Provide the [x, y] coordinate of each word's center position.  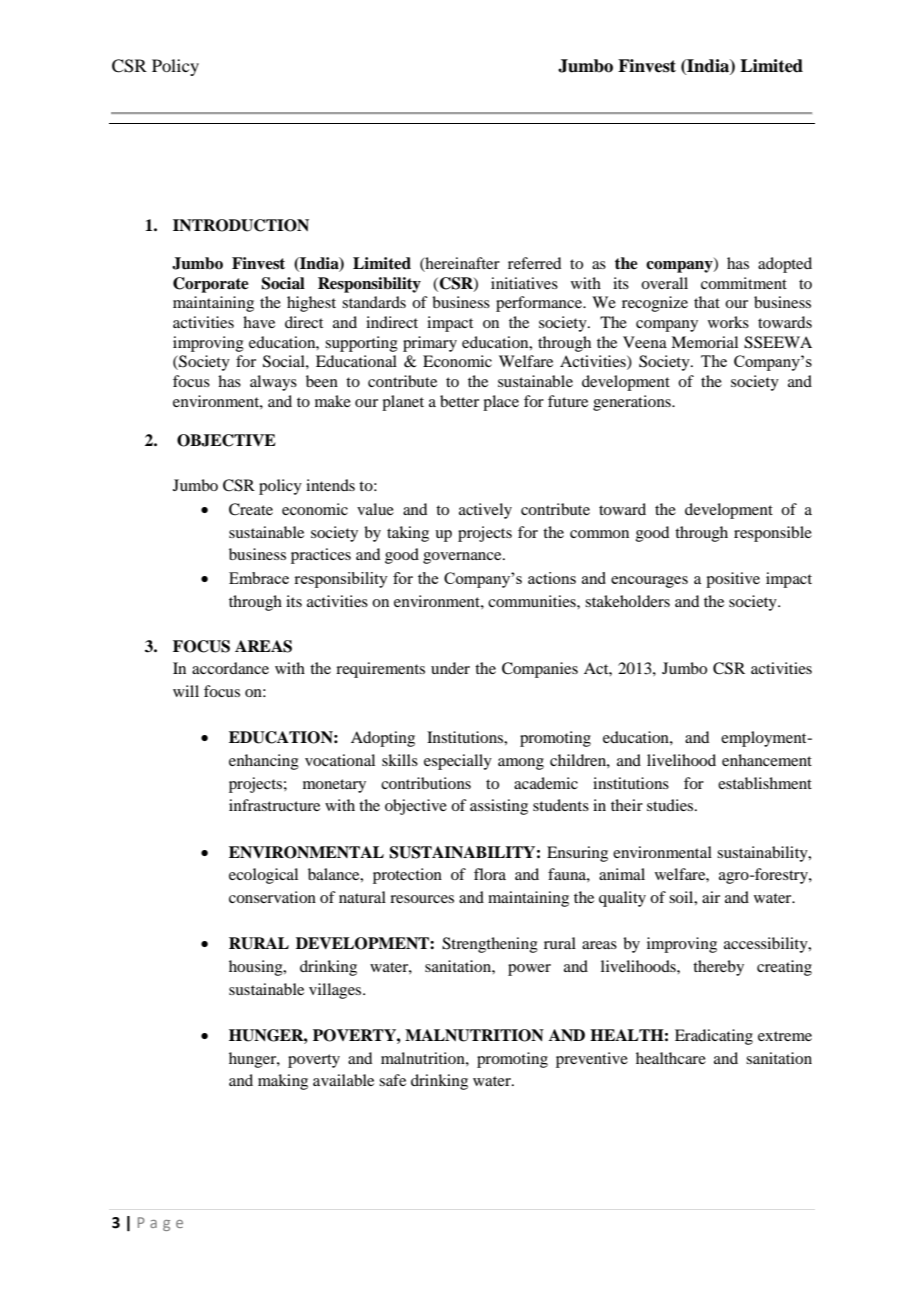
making [283, 1082]
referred [534, 263]
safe [392, 1080]
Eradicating [714, 1037]
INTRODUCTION [241, 225]
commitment [744, 283]
